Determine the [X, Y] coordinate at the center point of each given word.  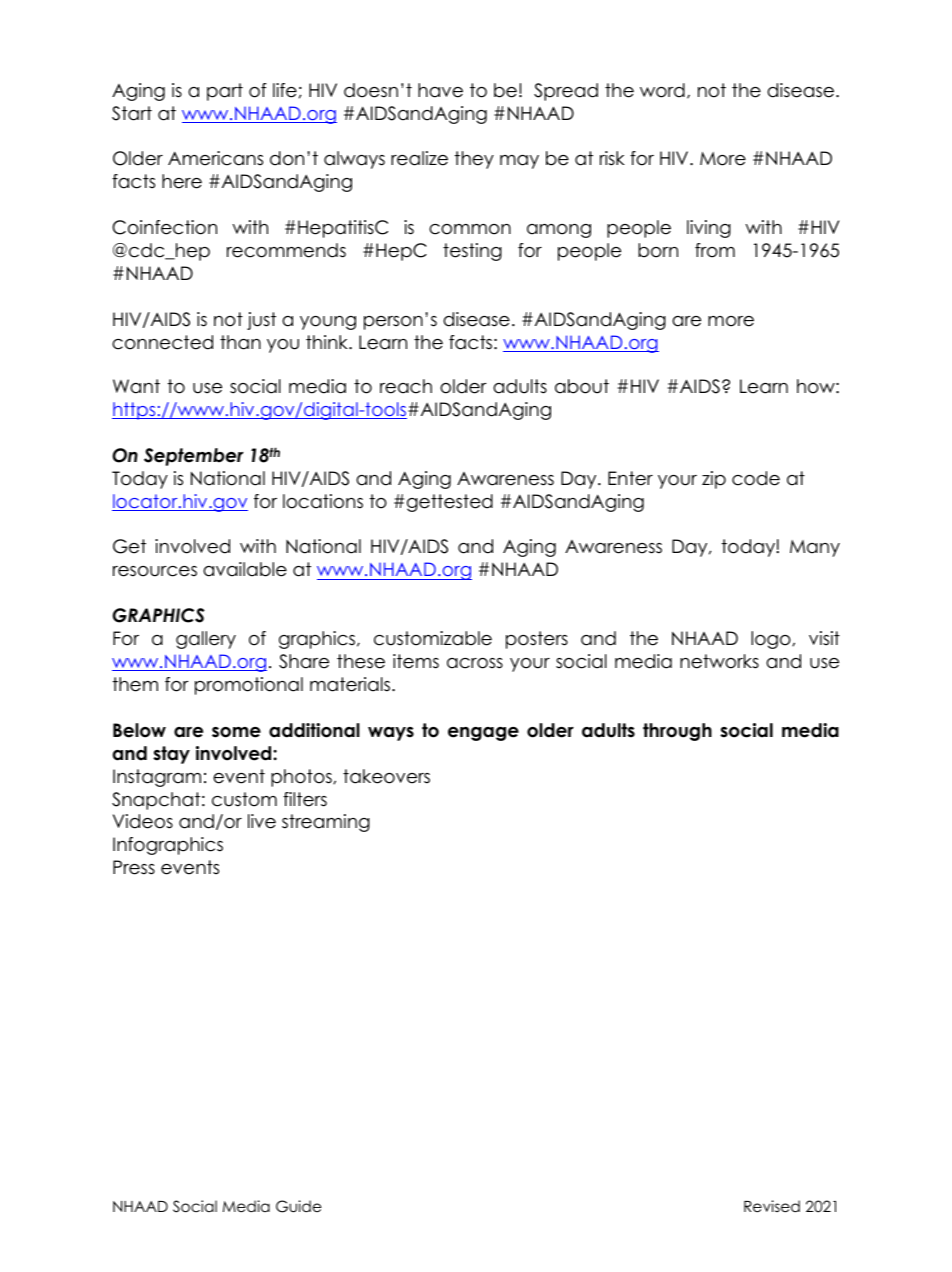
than [240, 342]
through [677, 732]
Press [134, 867]
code [756, 478]
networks [719, 661]
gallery [206, 640]
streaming [326, 823]
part [225, 92]
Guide [299, 1206]
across [475, 663]
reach [406, 386]
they [474, 160]
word [662, 90]
